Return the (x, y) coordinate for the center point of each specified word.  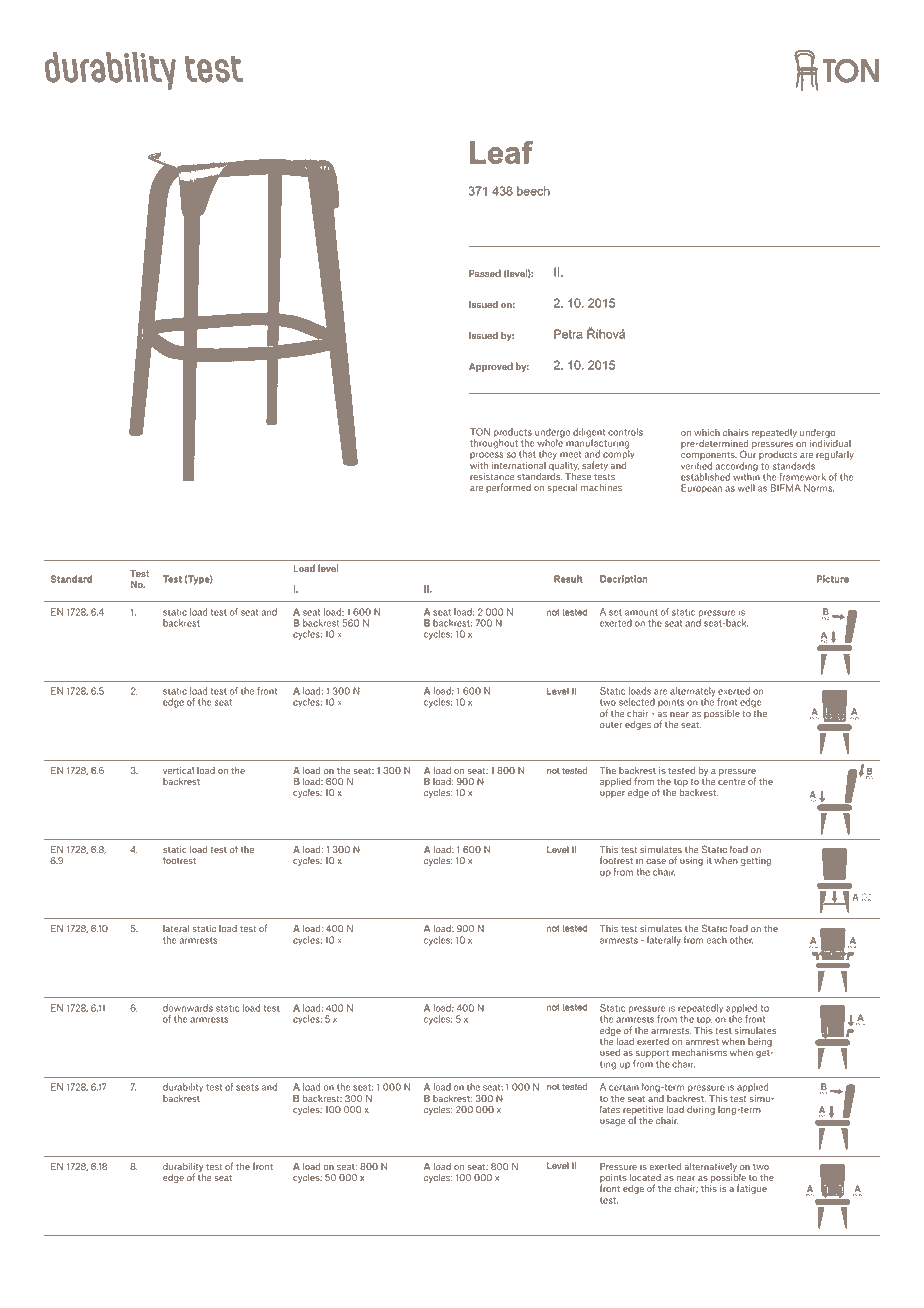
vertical (178, 770)
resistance (492, 476)
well (746, 488)
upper (612, 794)
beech (533, 191)
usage (613, 1122)
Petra (568, 334)
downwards (188, 1008)
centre (731, 782)
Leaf (501, 152)
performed (508, 488)
